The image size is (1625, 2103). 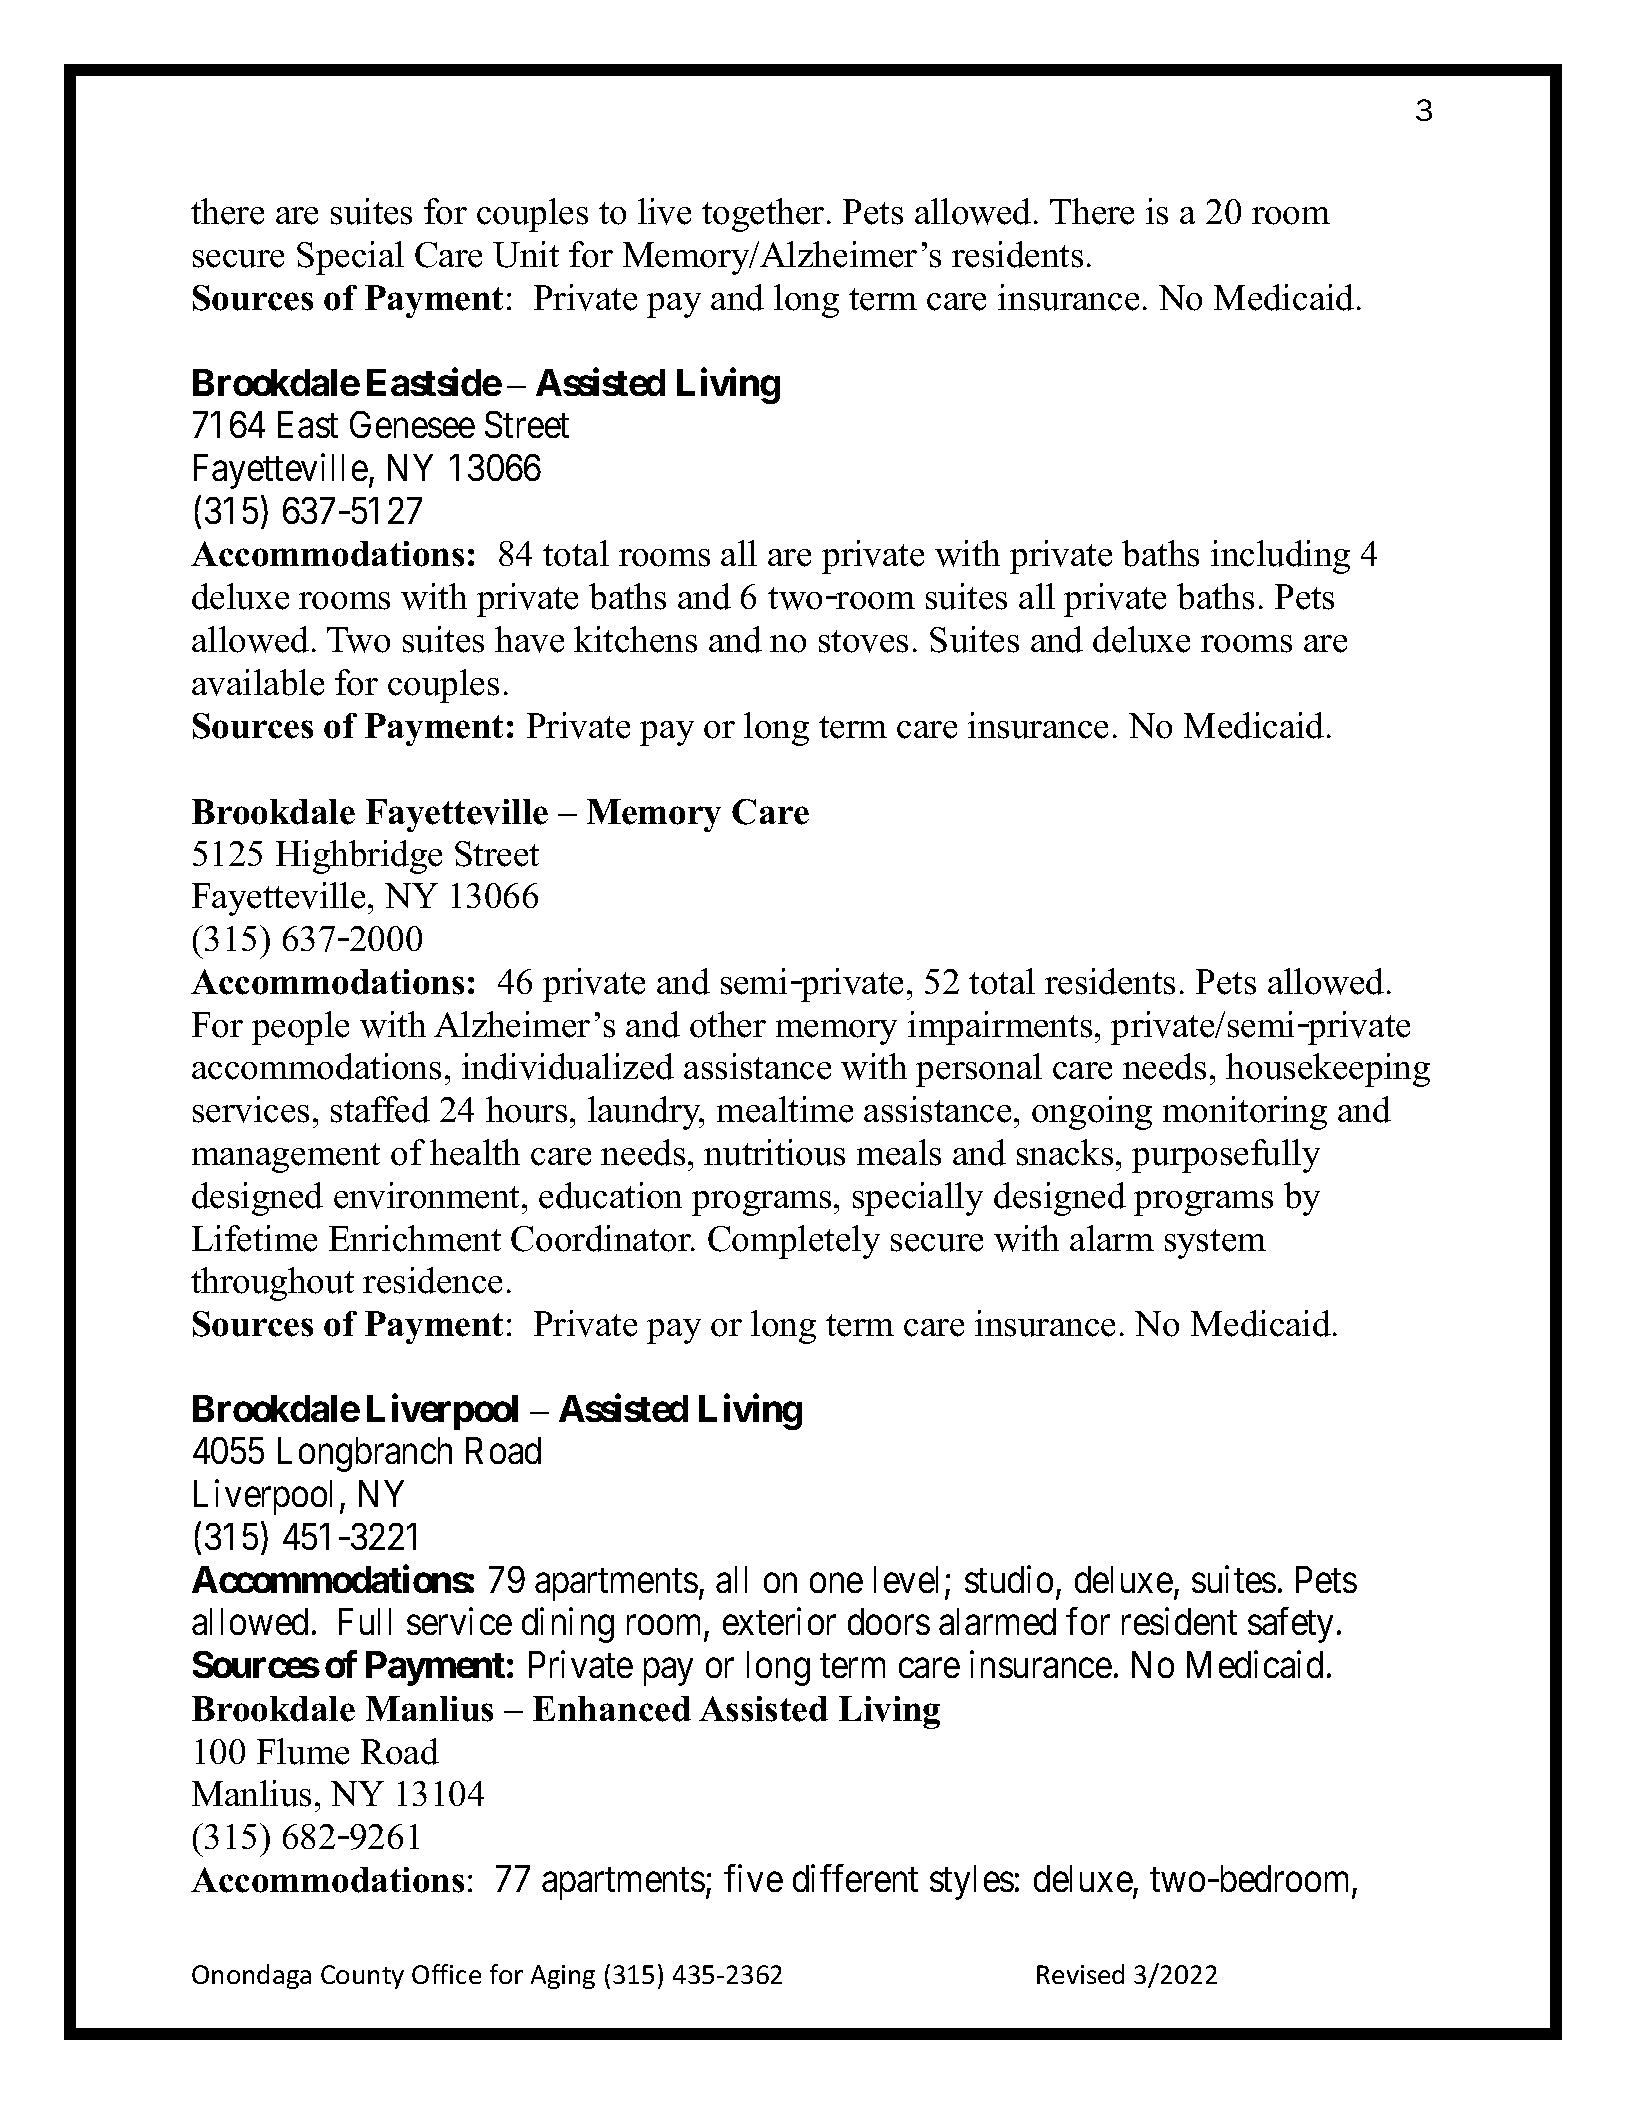 I want to click on impairments, so click(x=1000, y=1028).
